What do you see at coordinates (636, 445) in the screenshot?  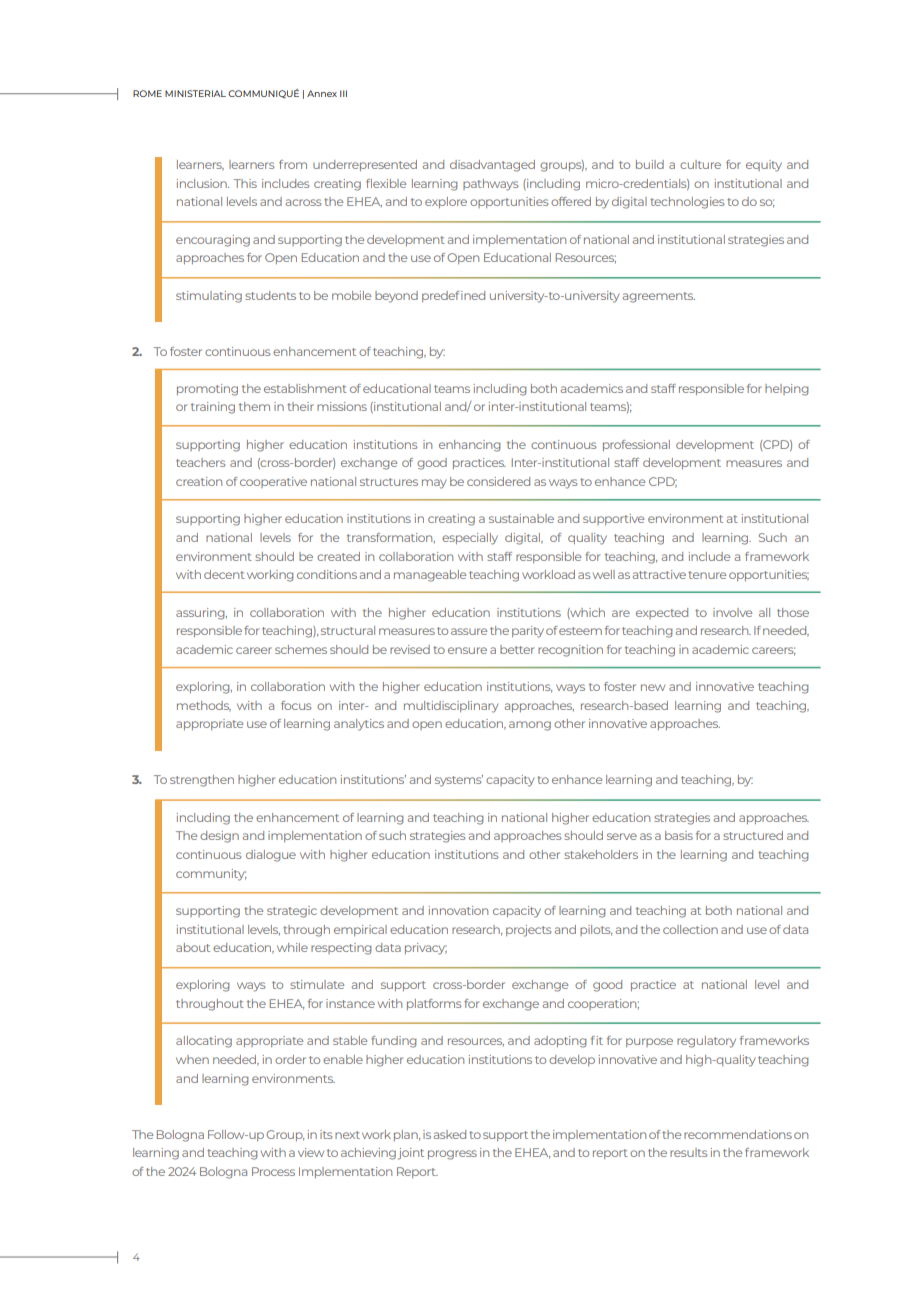 I see `professional` at bounding box center [636, 445].
